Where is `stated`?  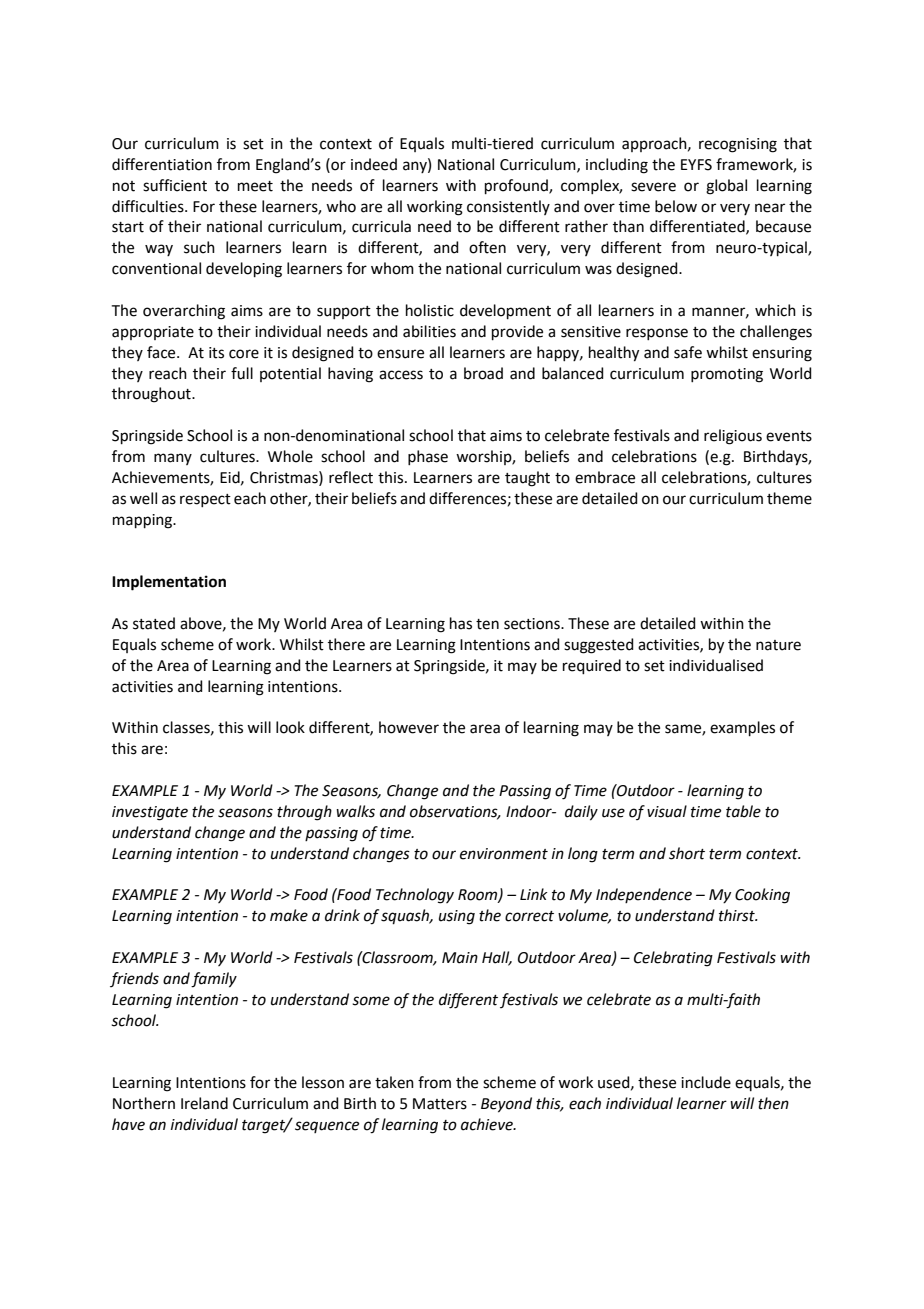 stated is located at coordinates (154, 623).
